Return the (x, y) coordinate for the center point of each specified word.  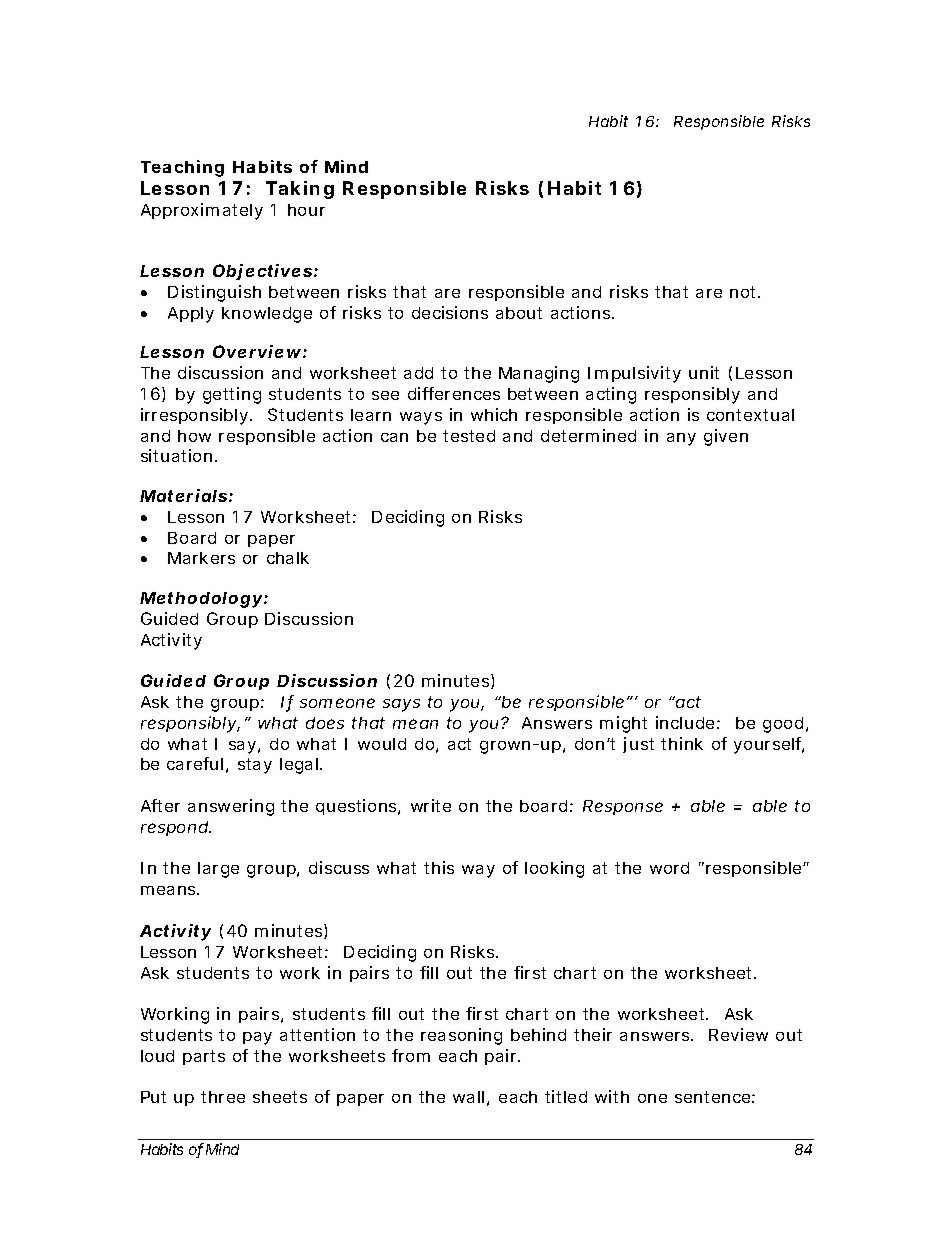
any (681, 439)
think (682, 743)
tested (469, 436)
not (745, 292)
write (431, 805)
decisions (450, 312)
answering (231, 807)
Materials (183, 495)
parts (204, 1057)
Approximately (202, 211)
